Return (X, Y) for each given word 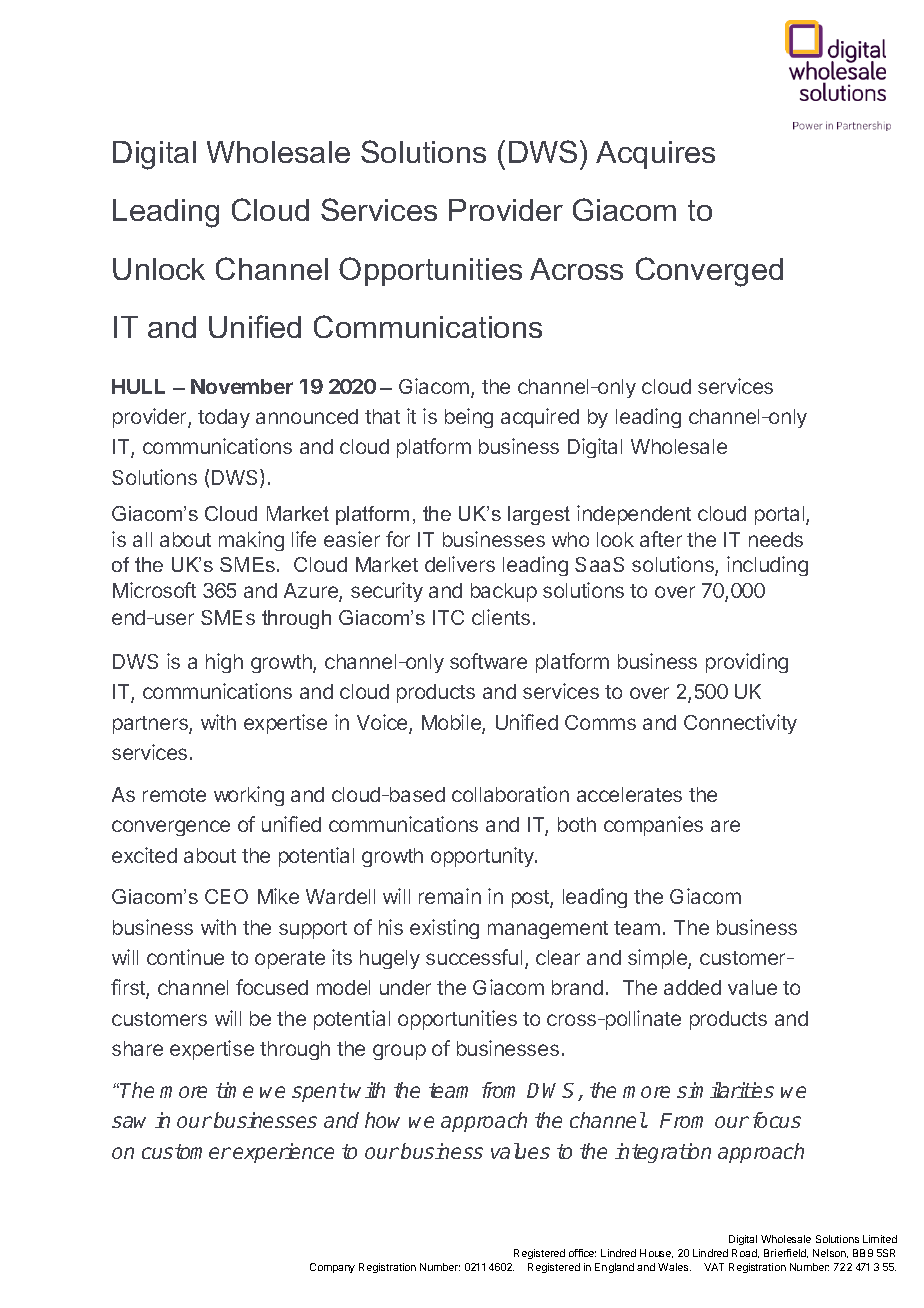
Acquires (655, 155)
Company (332, 1268)
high (224, 663)
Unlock (159, 269)
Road (745, 1253)
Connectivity (740, 724)
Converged (709, 272)
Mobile (452, 723)
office (582, 1253)
